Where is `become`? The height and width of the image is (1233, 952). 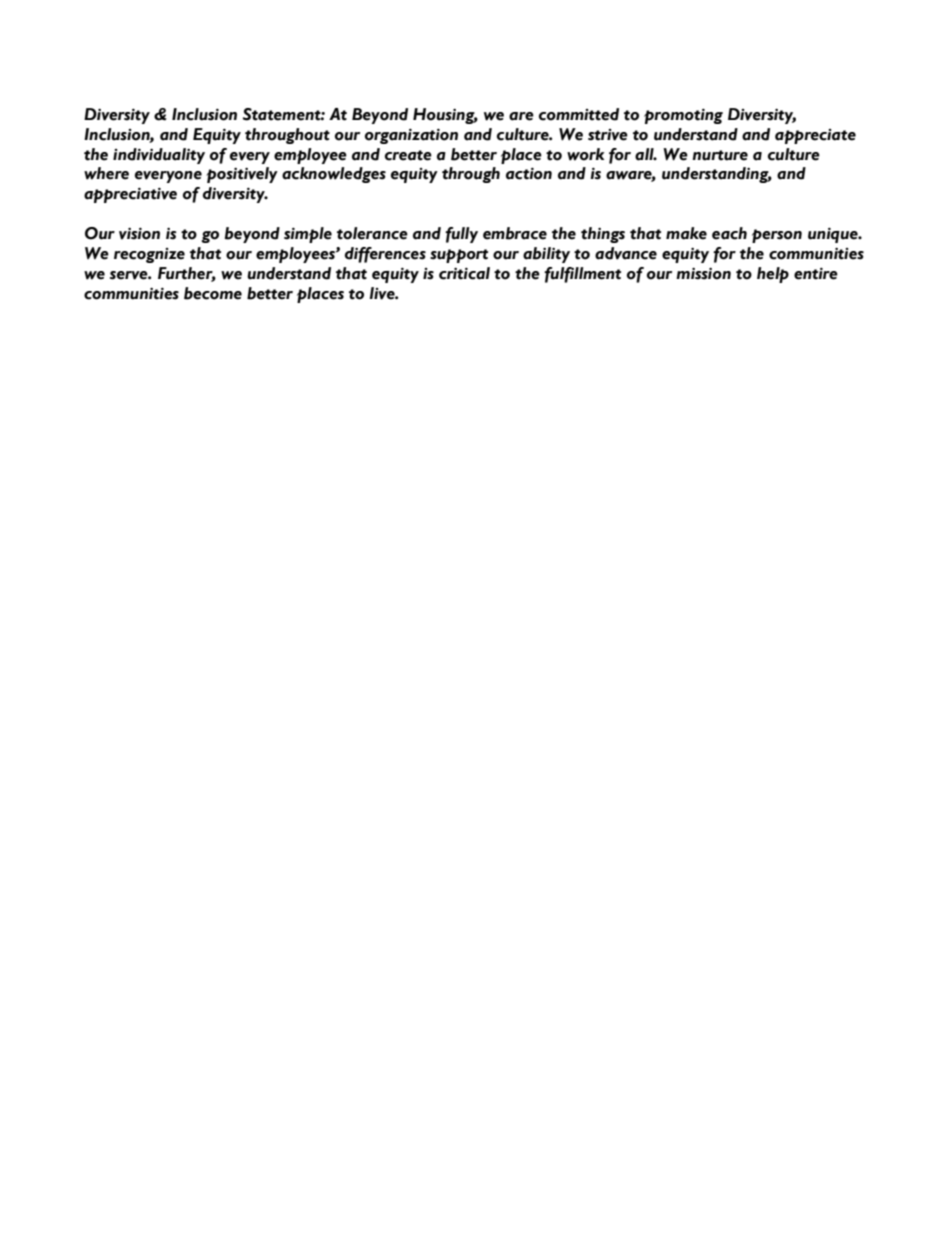
become is located at coordinates (213, 293).
